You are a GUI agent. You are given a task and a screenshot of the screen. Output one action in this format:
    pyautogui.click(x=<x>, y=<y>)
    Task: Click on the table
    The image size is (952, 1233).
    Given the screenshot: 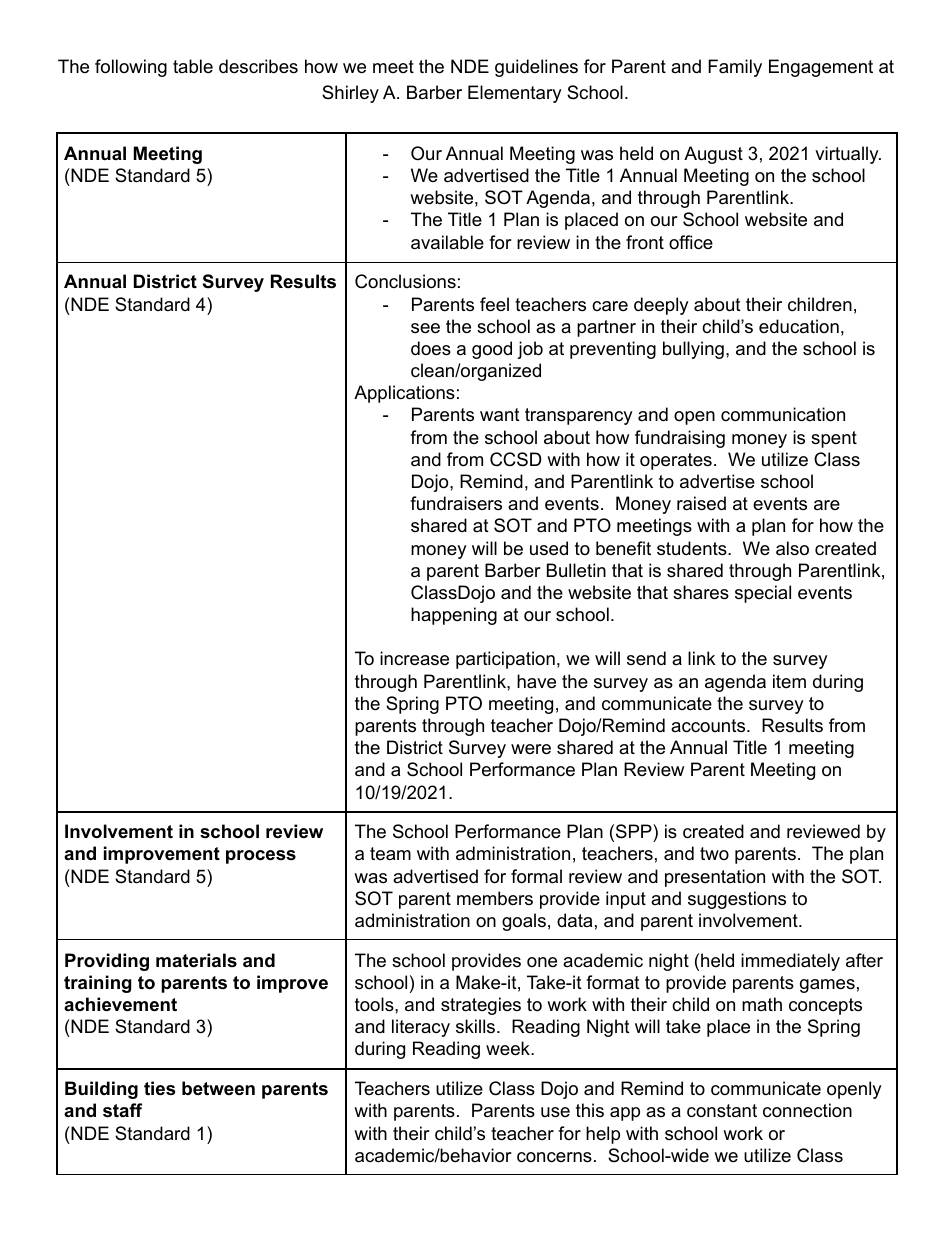 What is the action you would take?
    pyautogui.click(x=193, y=66)
